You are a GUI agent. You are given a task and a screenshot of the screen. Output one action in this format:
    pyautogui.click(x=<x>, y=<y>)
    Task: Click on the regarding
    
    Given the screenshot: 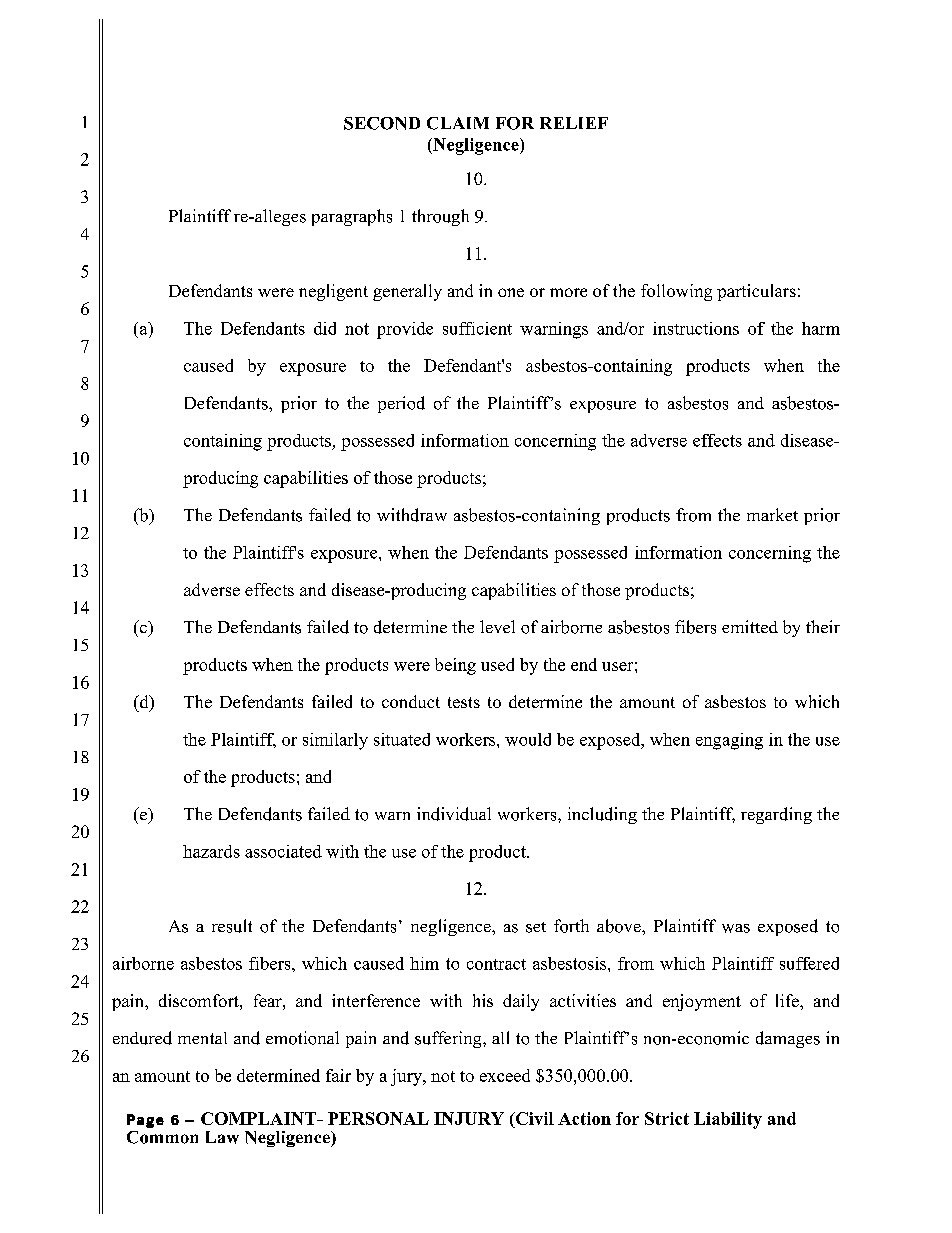 What is the action you would take?
    pyautogui.click(x=776, y=815)
